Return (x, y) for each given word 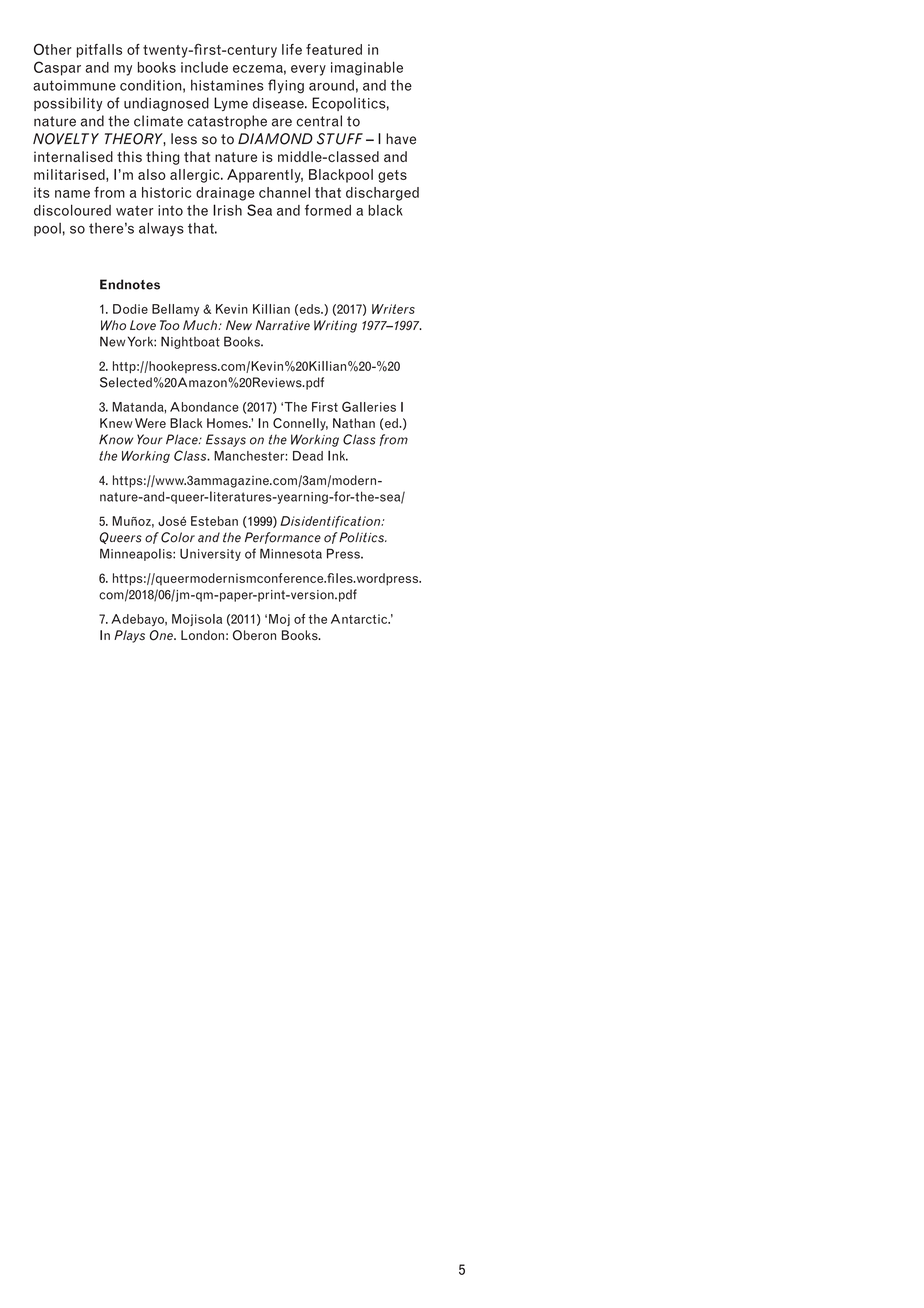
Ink (338, 455)
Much (200, 325)
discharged (382, 194)
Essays (226, 440)
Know (116, 439)
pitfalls (99, 51)
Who (113, 325)
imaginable (367, 68)
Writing (335, 326)
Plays (129, 636)
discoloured (72, 210)
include (204, 67)
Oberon (254, 635)
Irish (227, 210)
